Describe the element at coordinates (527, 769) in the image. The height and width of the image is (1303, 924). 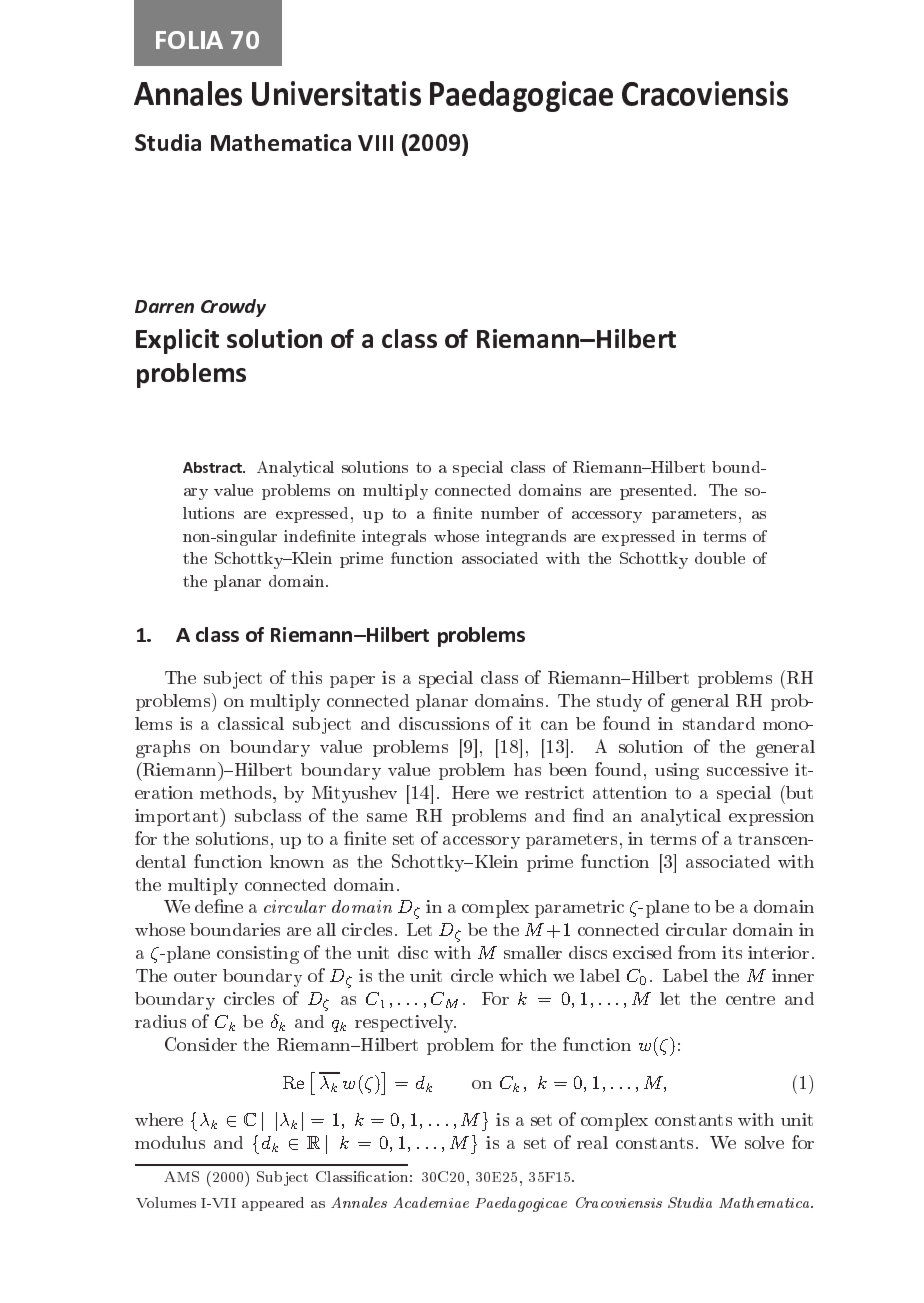
I see `has` at that location.
